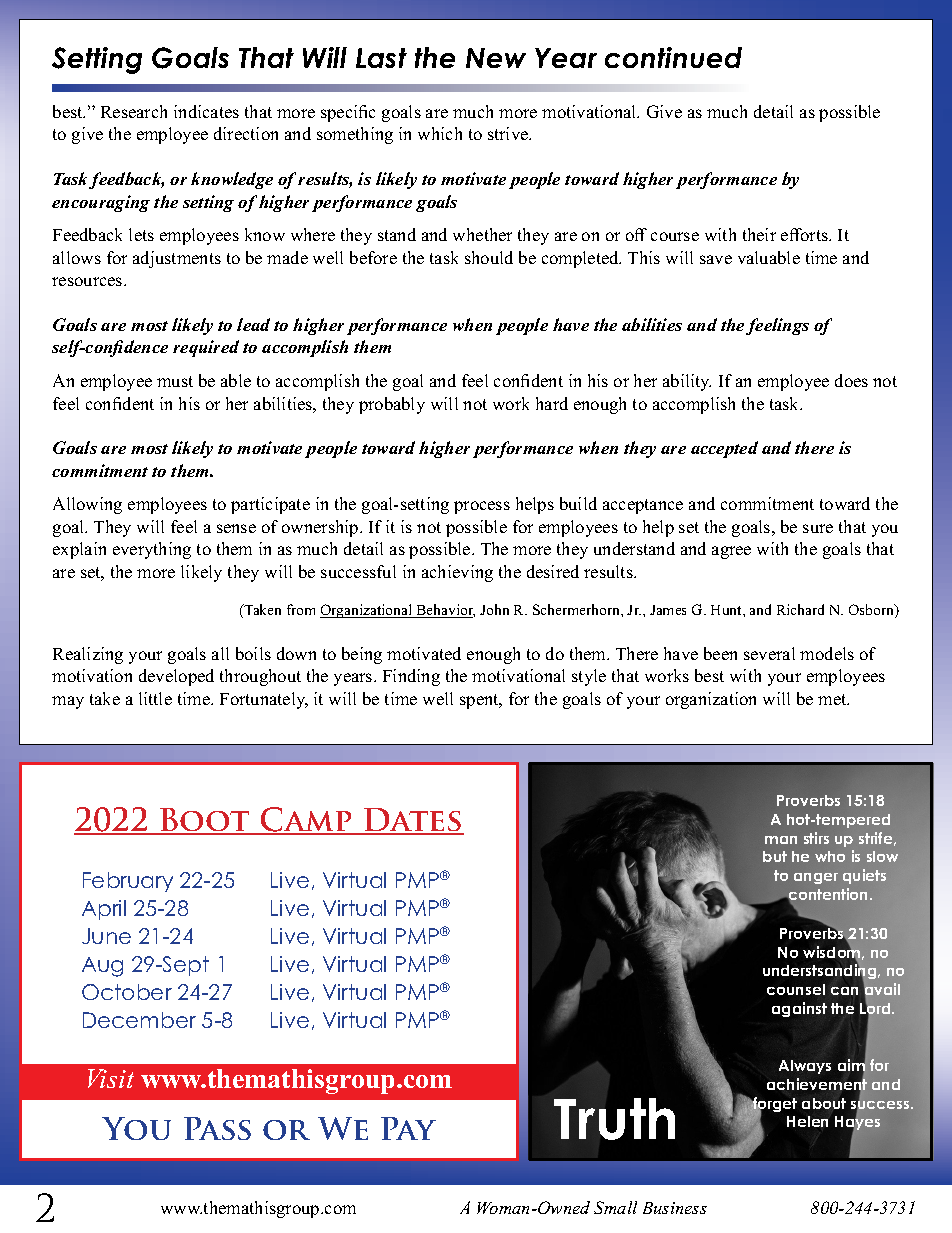 Image resolution: width=952 pixels, height=1233 pixels. I want to click on February, so click(128, 882).
